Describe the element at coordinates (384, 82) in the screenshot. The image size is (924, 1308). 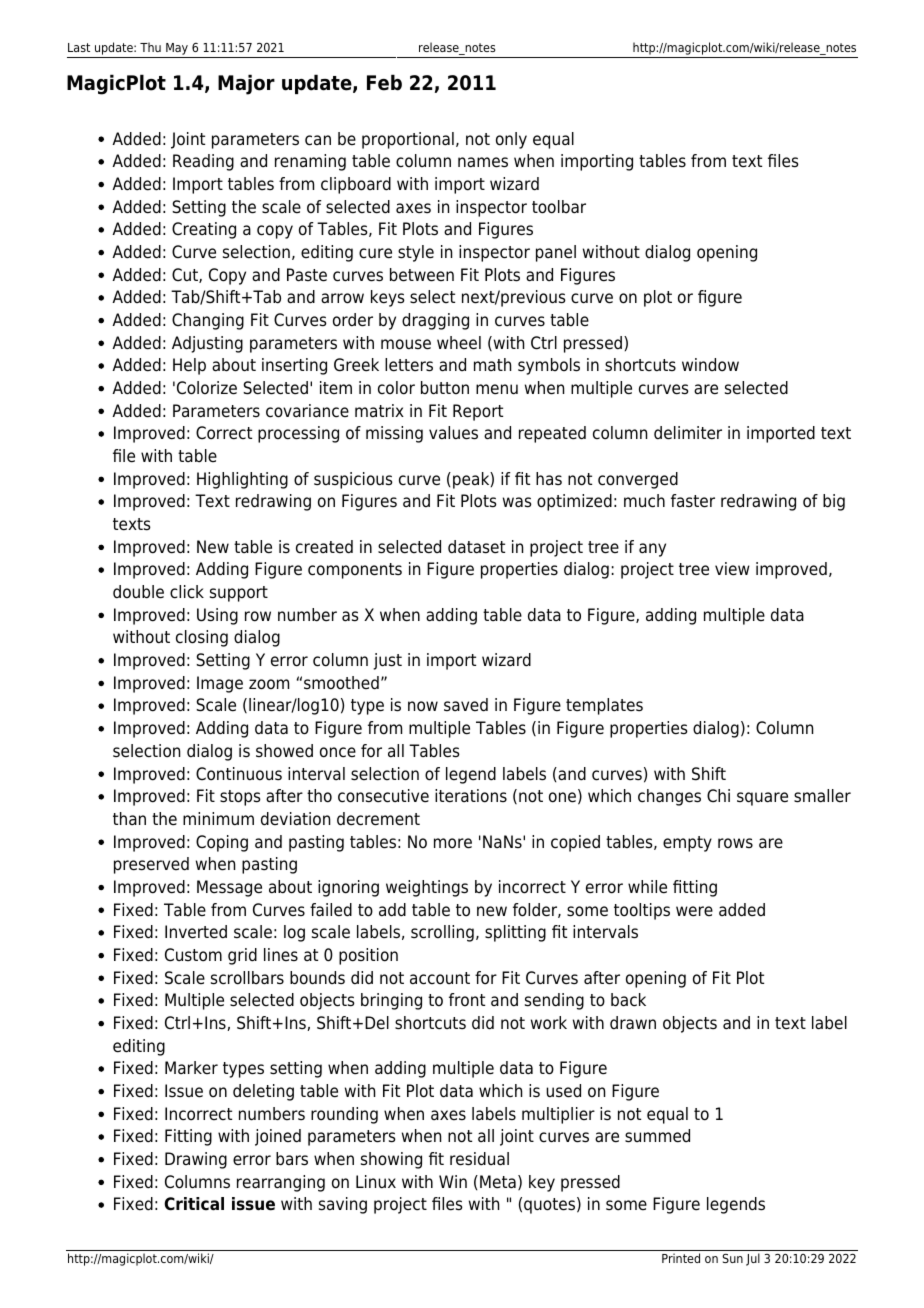
I see `Feb` at that location.
